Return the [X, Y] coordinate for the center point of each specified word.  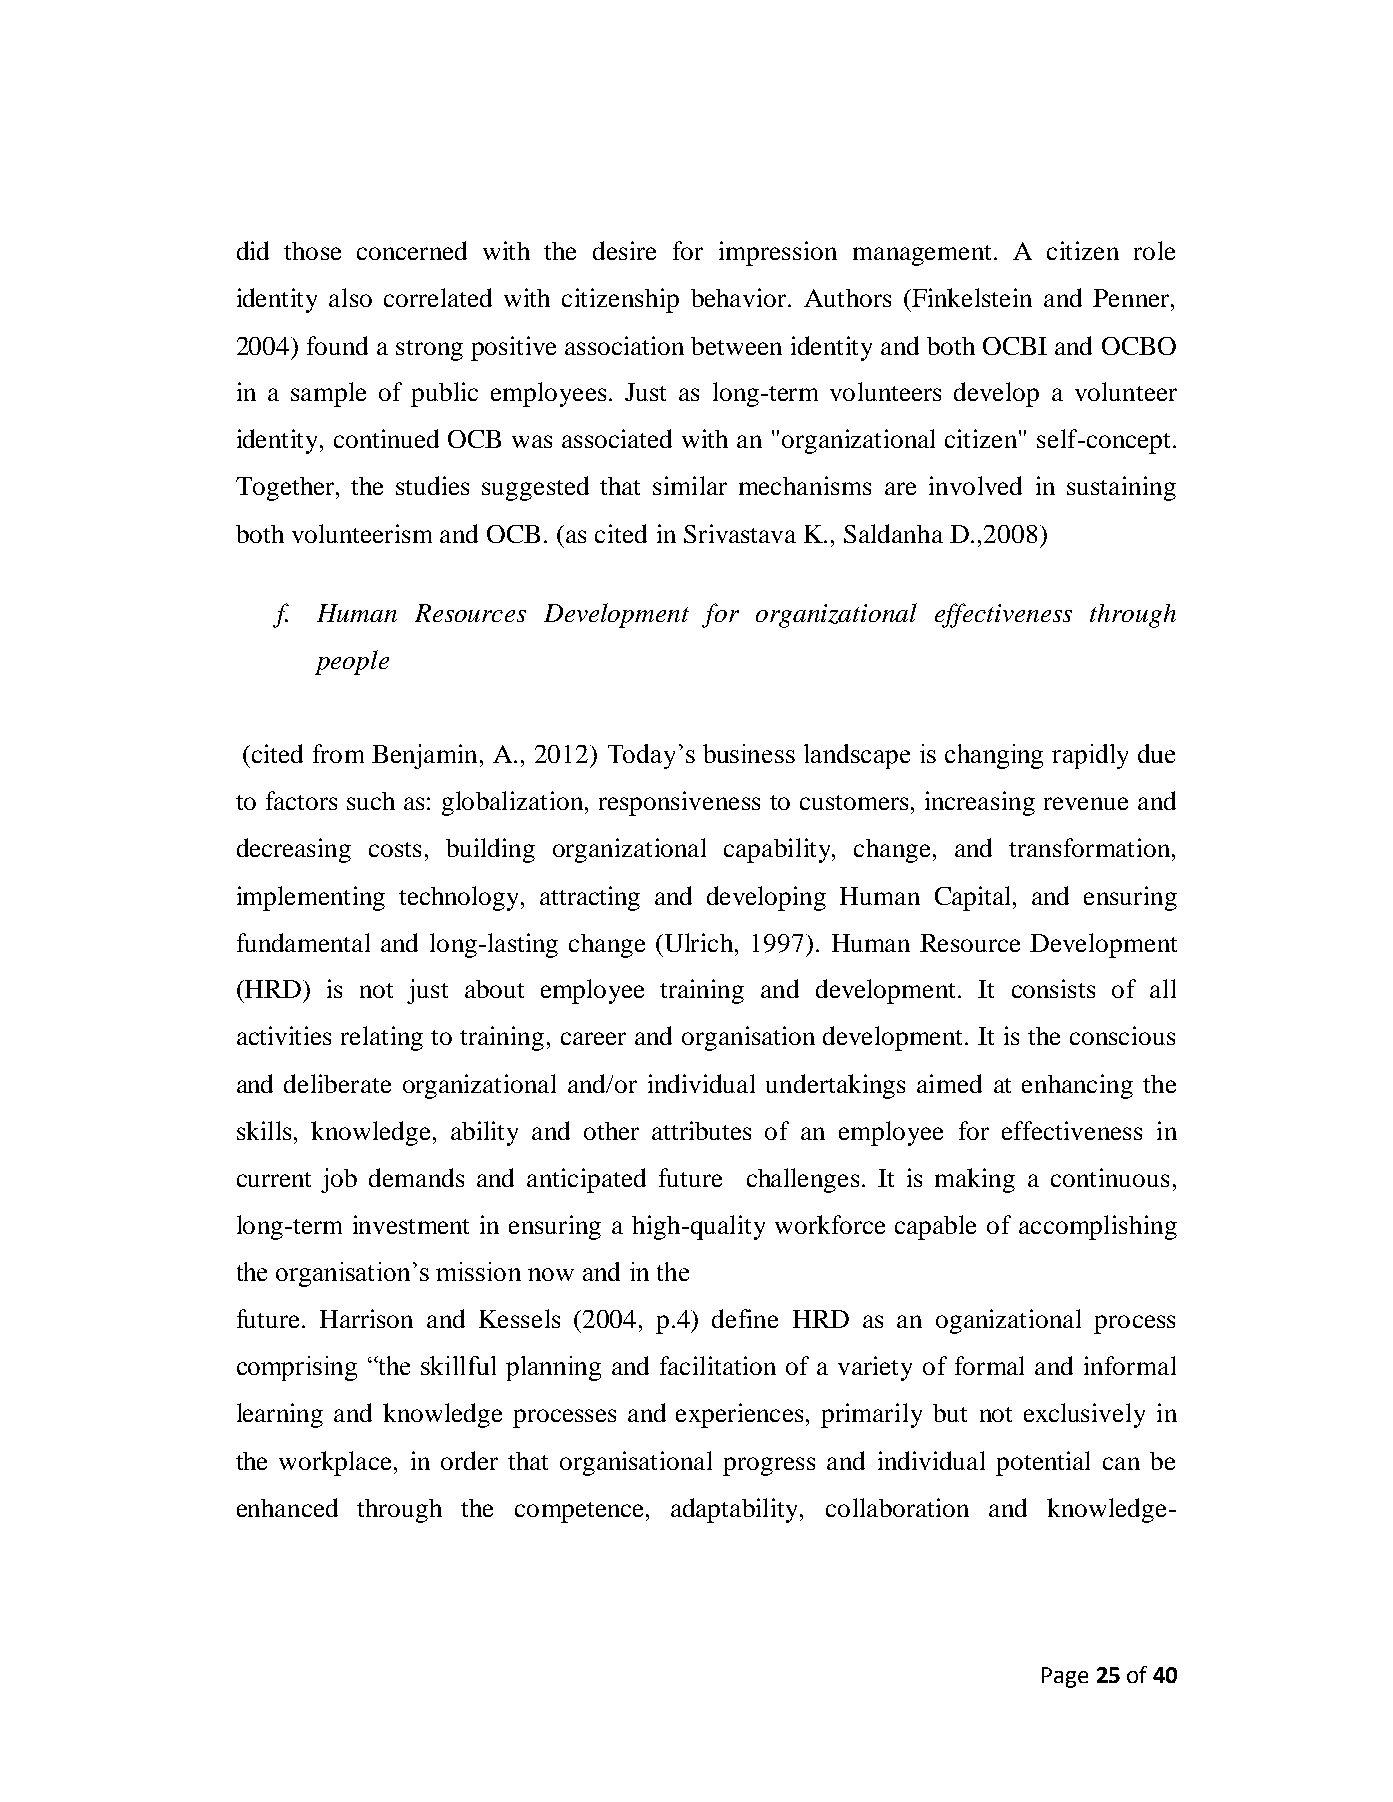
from [338, 753]
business [749, 753]
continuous [1110, 1177]
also [350, 297]
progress [769, 1466]
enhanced [287, 1507]
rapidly [1090, 756]
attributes [701, 1130]
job [339, 1180]
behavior [740, 297]
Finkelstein [971, 297]
